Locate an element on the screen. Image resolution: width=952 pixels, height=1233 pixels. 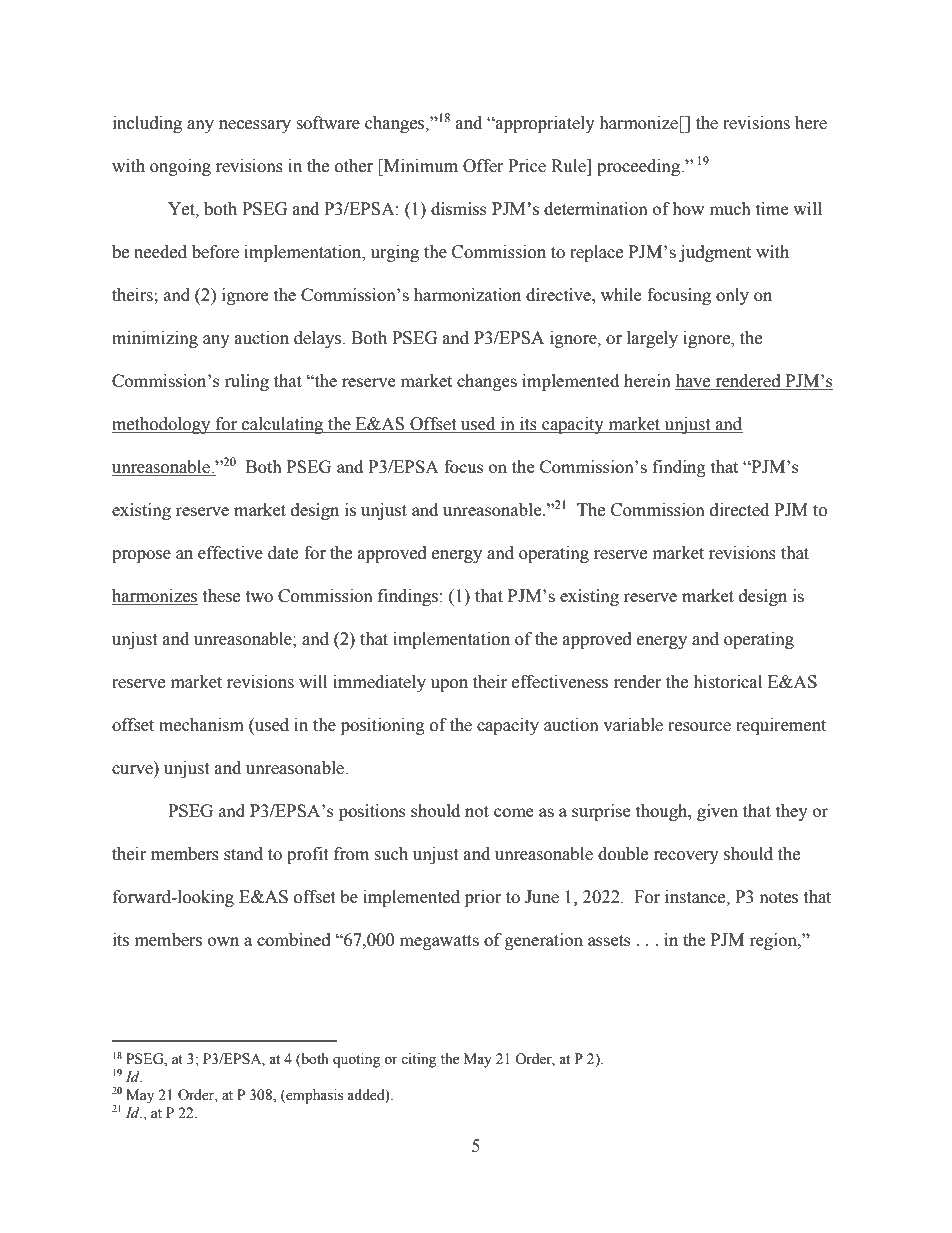
Offer is located at coordinates (483, 166).
